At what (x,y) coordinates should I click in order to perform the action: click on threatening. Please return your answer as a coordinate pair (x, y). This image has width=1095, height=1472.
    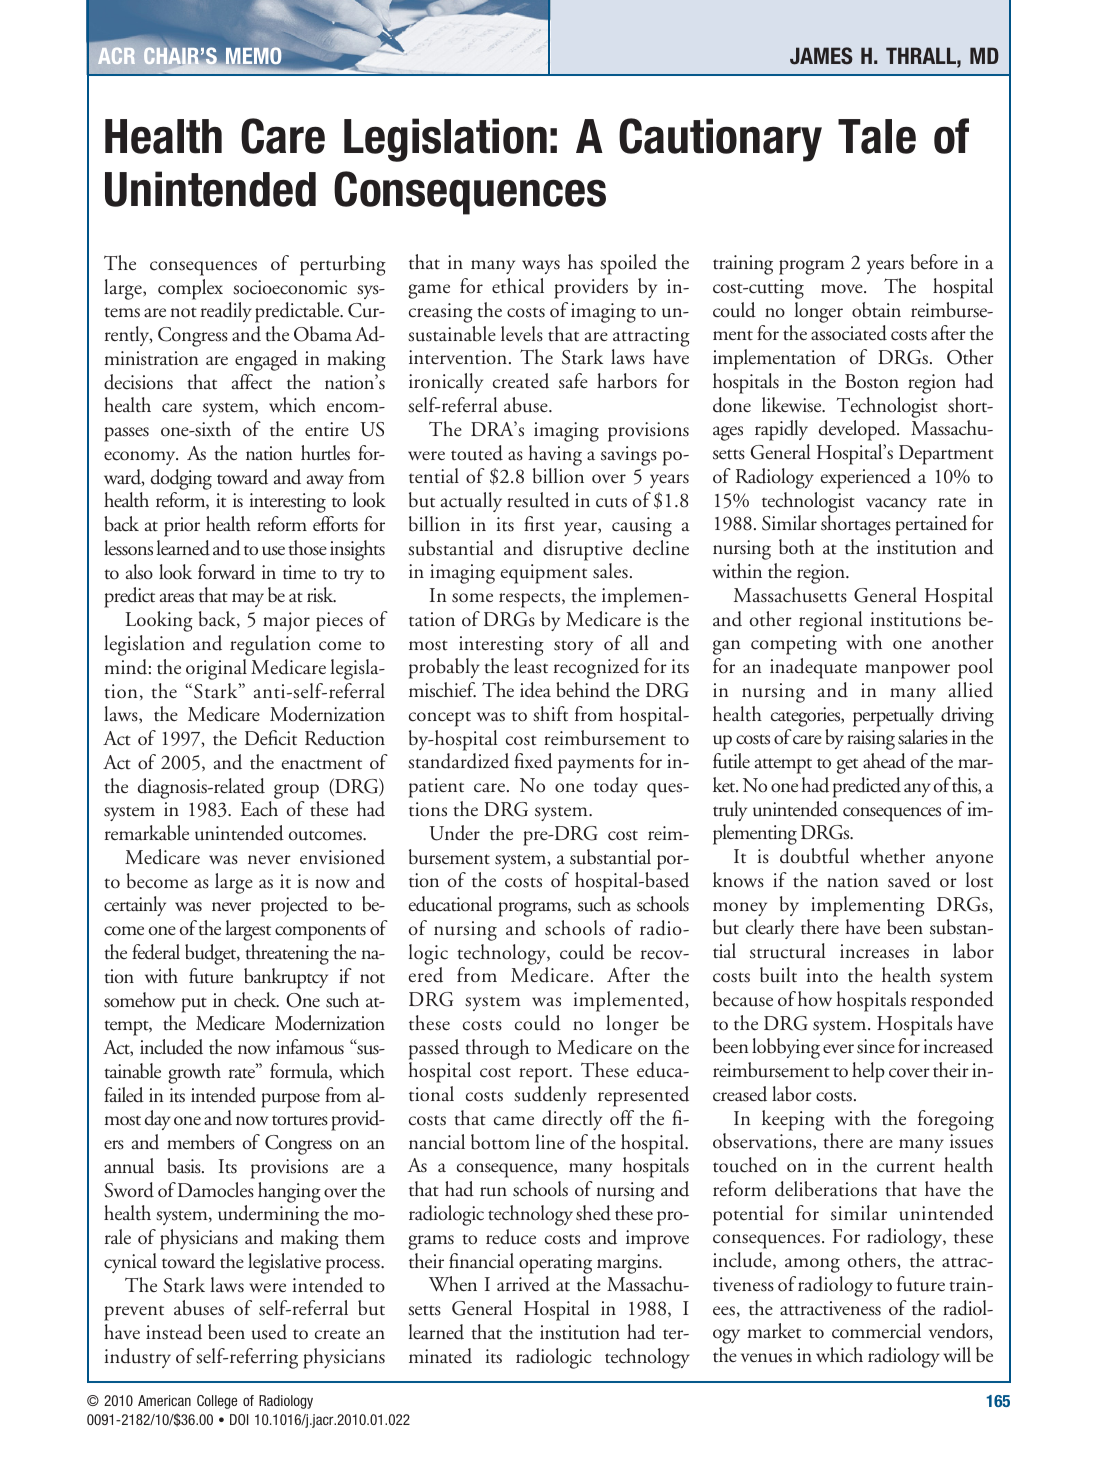
    Looking at the image, I should click on (287, 954).
